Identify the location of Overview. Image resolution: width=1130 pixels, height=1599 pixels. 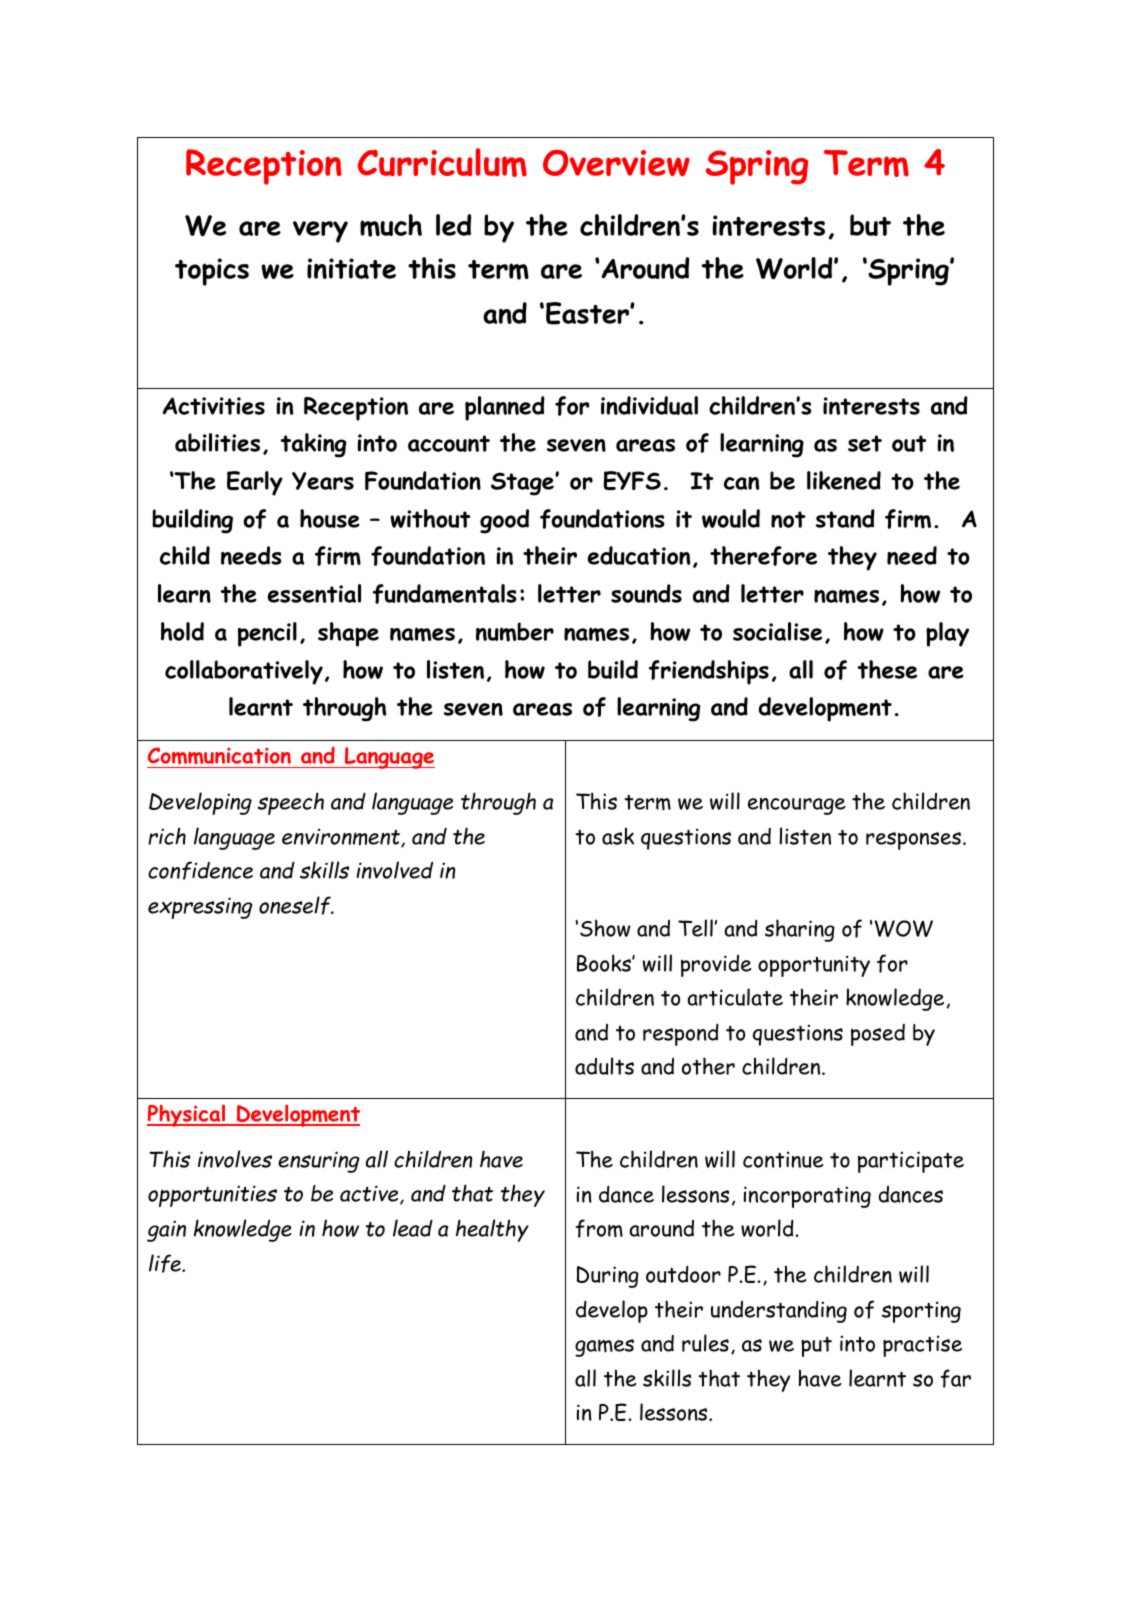
(616, 163).
